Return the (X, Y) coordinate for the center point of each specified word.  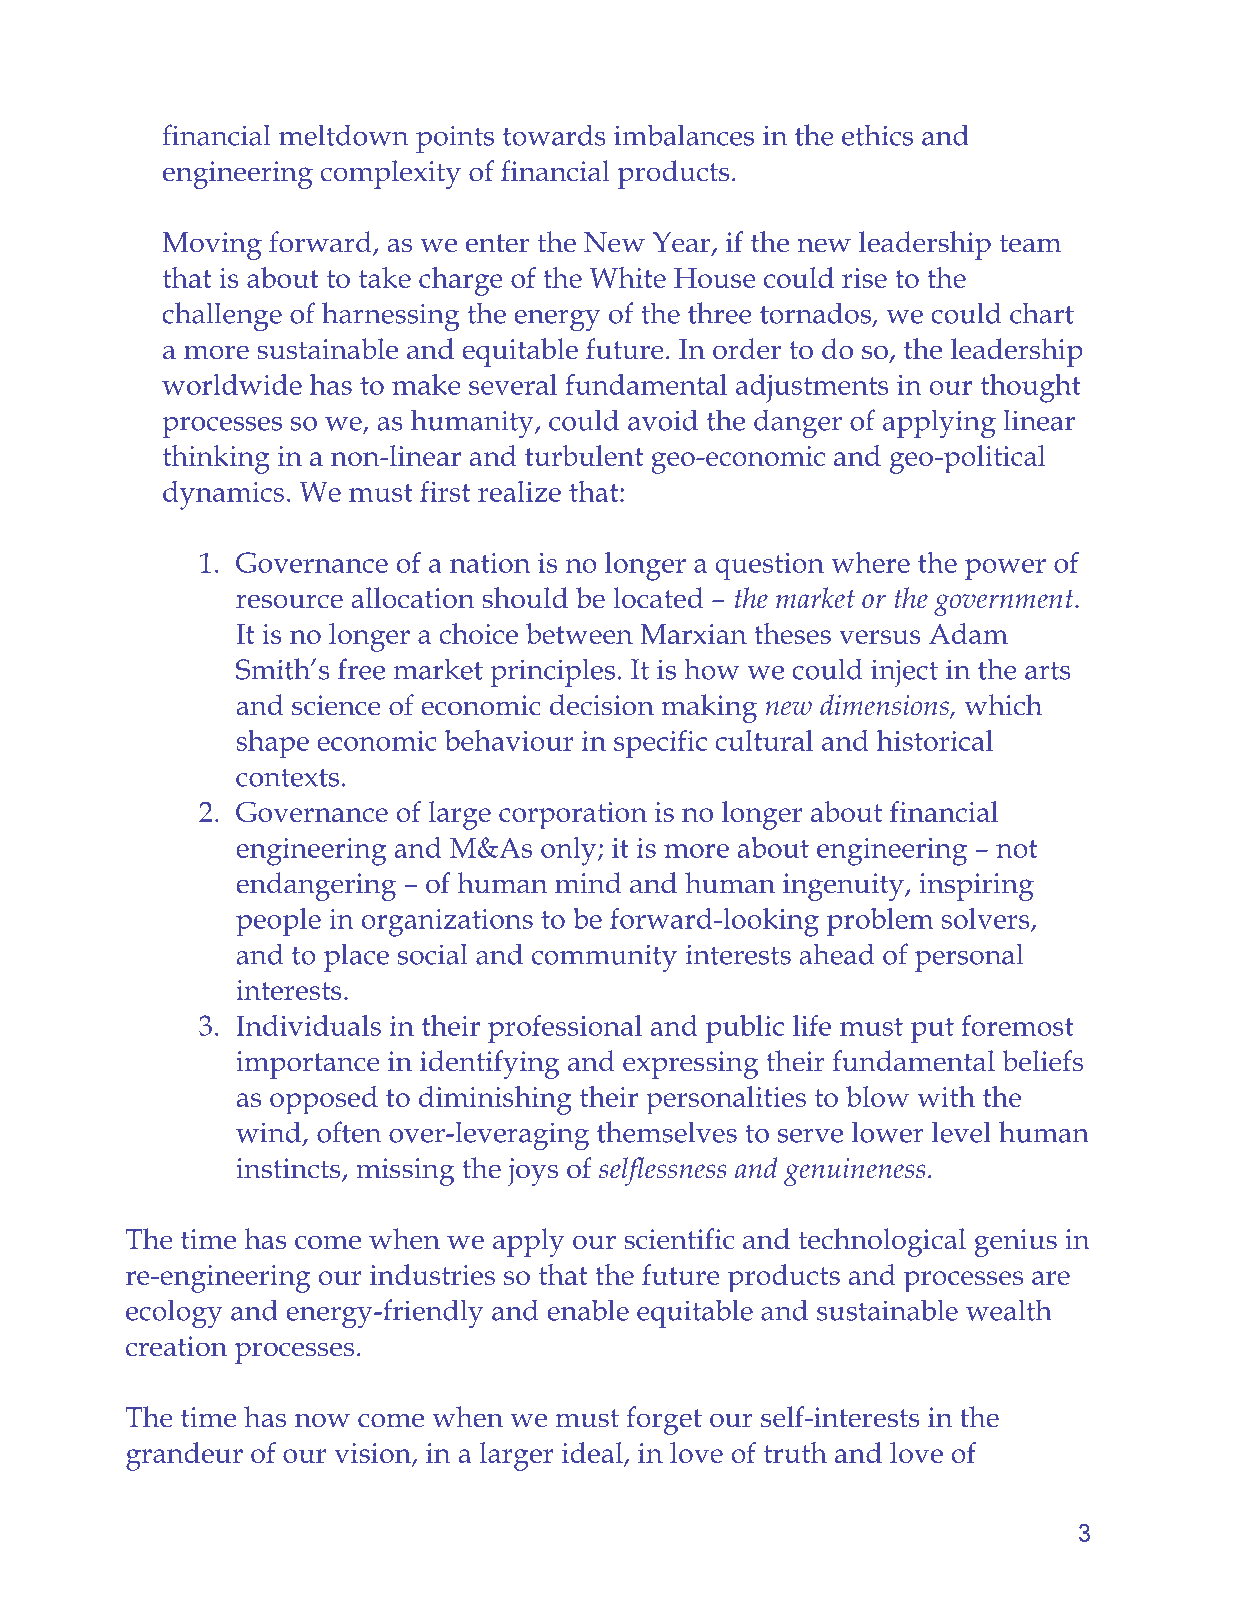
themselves (667, 1132)
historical (935, 740)
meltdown (343, 135)
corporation (573, 816)
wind (270, 1133)
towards (554, 135)
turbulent (584, 455)
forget (664, 1420)
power (1005, 569)
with (946, 1096)
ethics (877, 135)
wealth (1009, 1310)
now (322, 1420)
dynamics (223, 495)
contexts (287, 778)
